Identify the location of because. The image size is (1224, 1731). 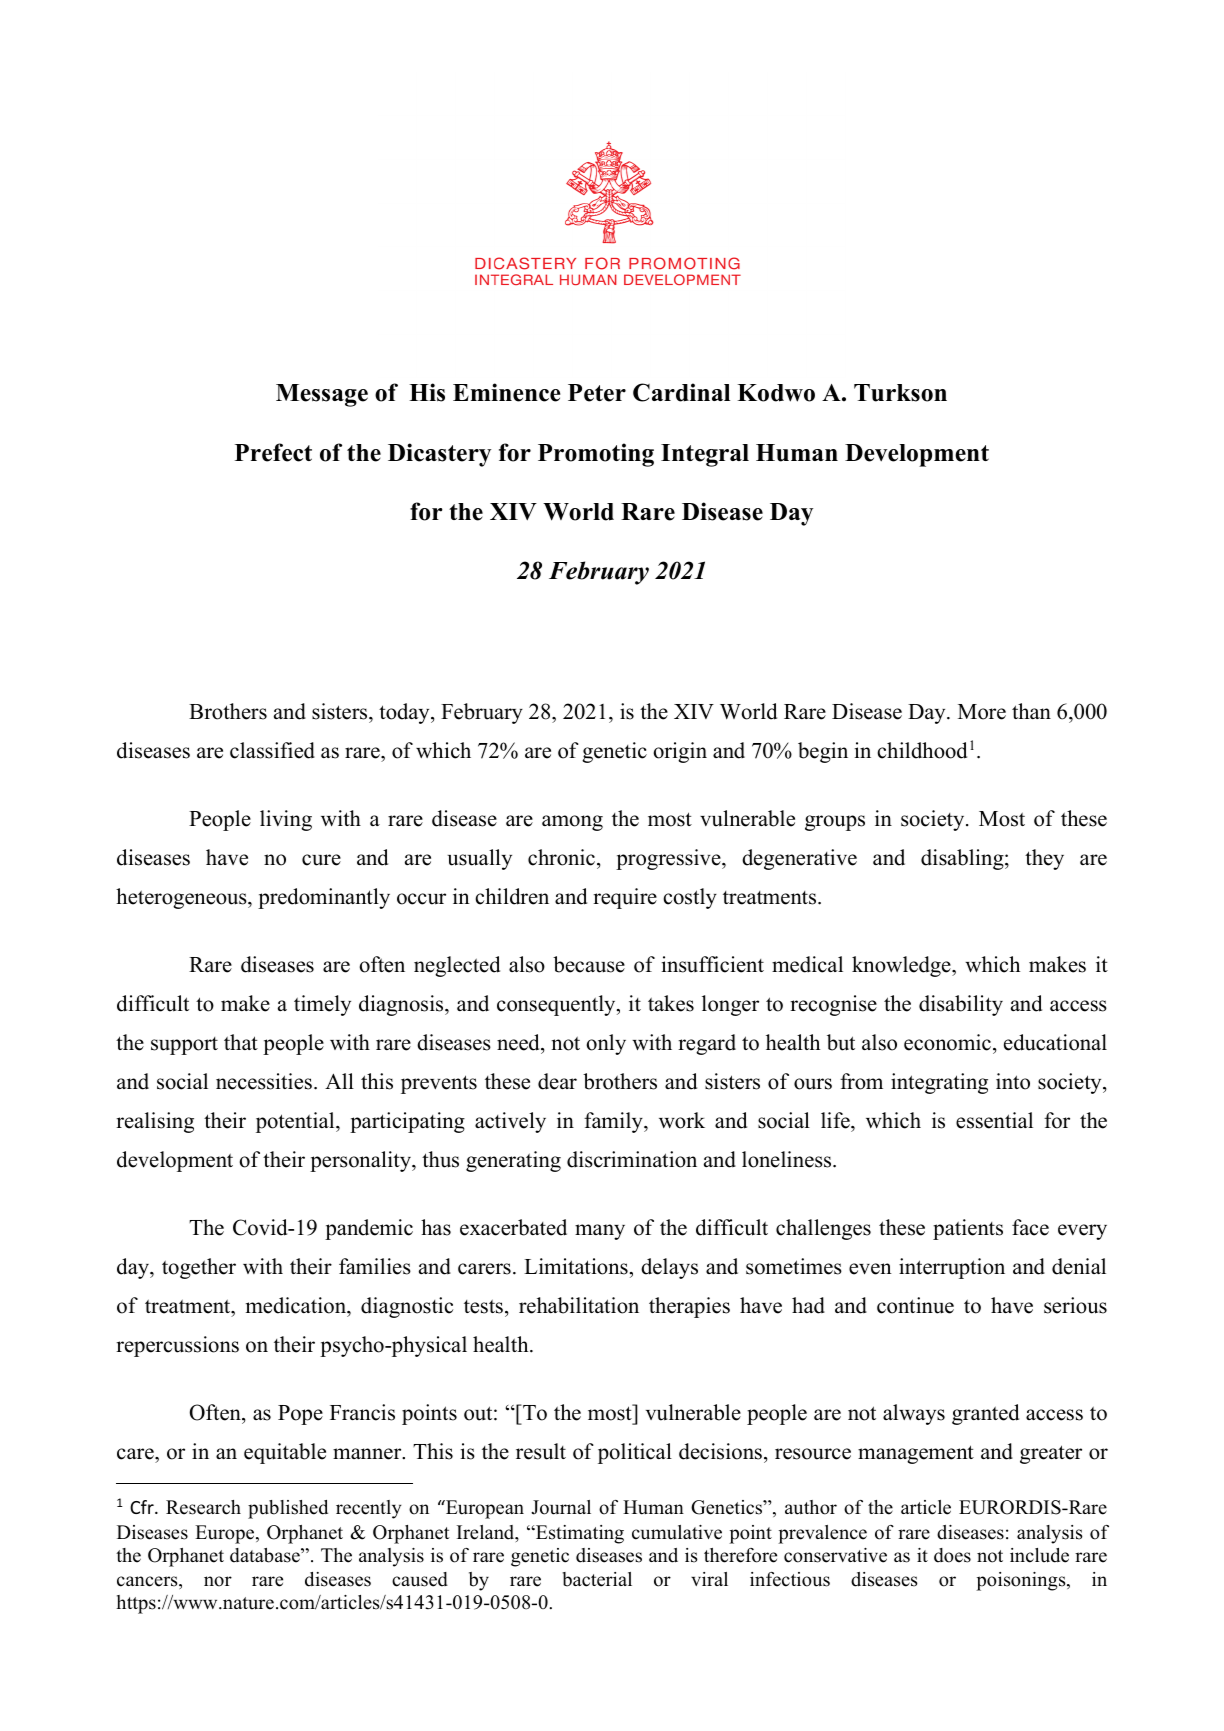
(589, 964).
